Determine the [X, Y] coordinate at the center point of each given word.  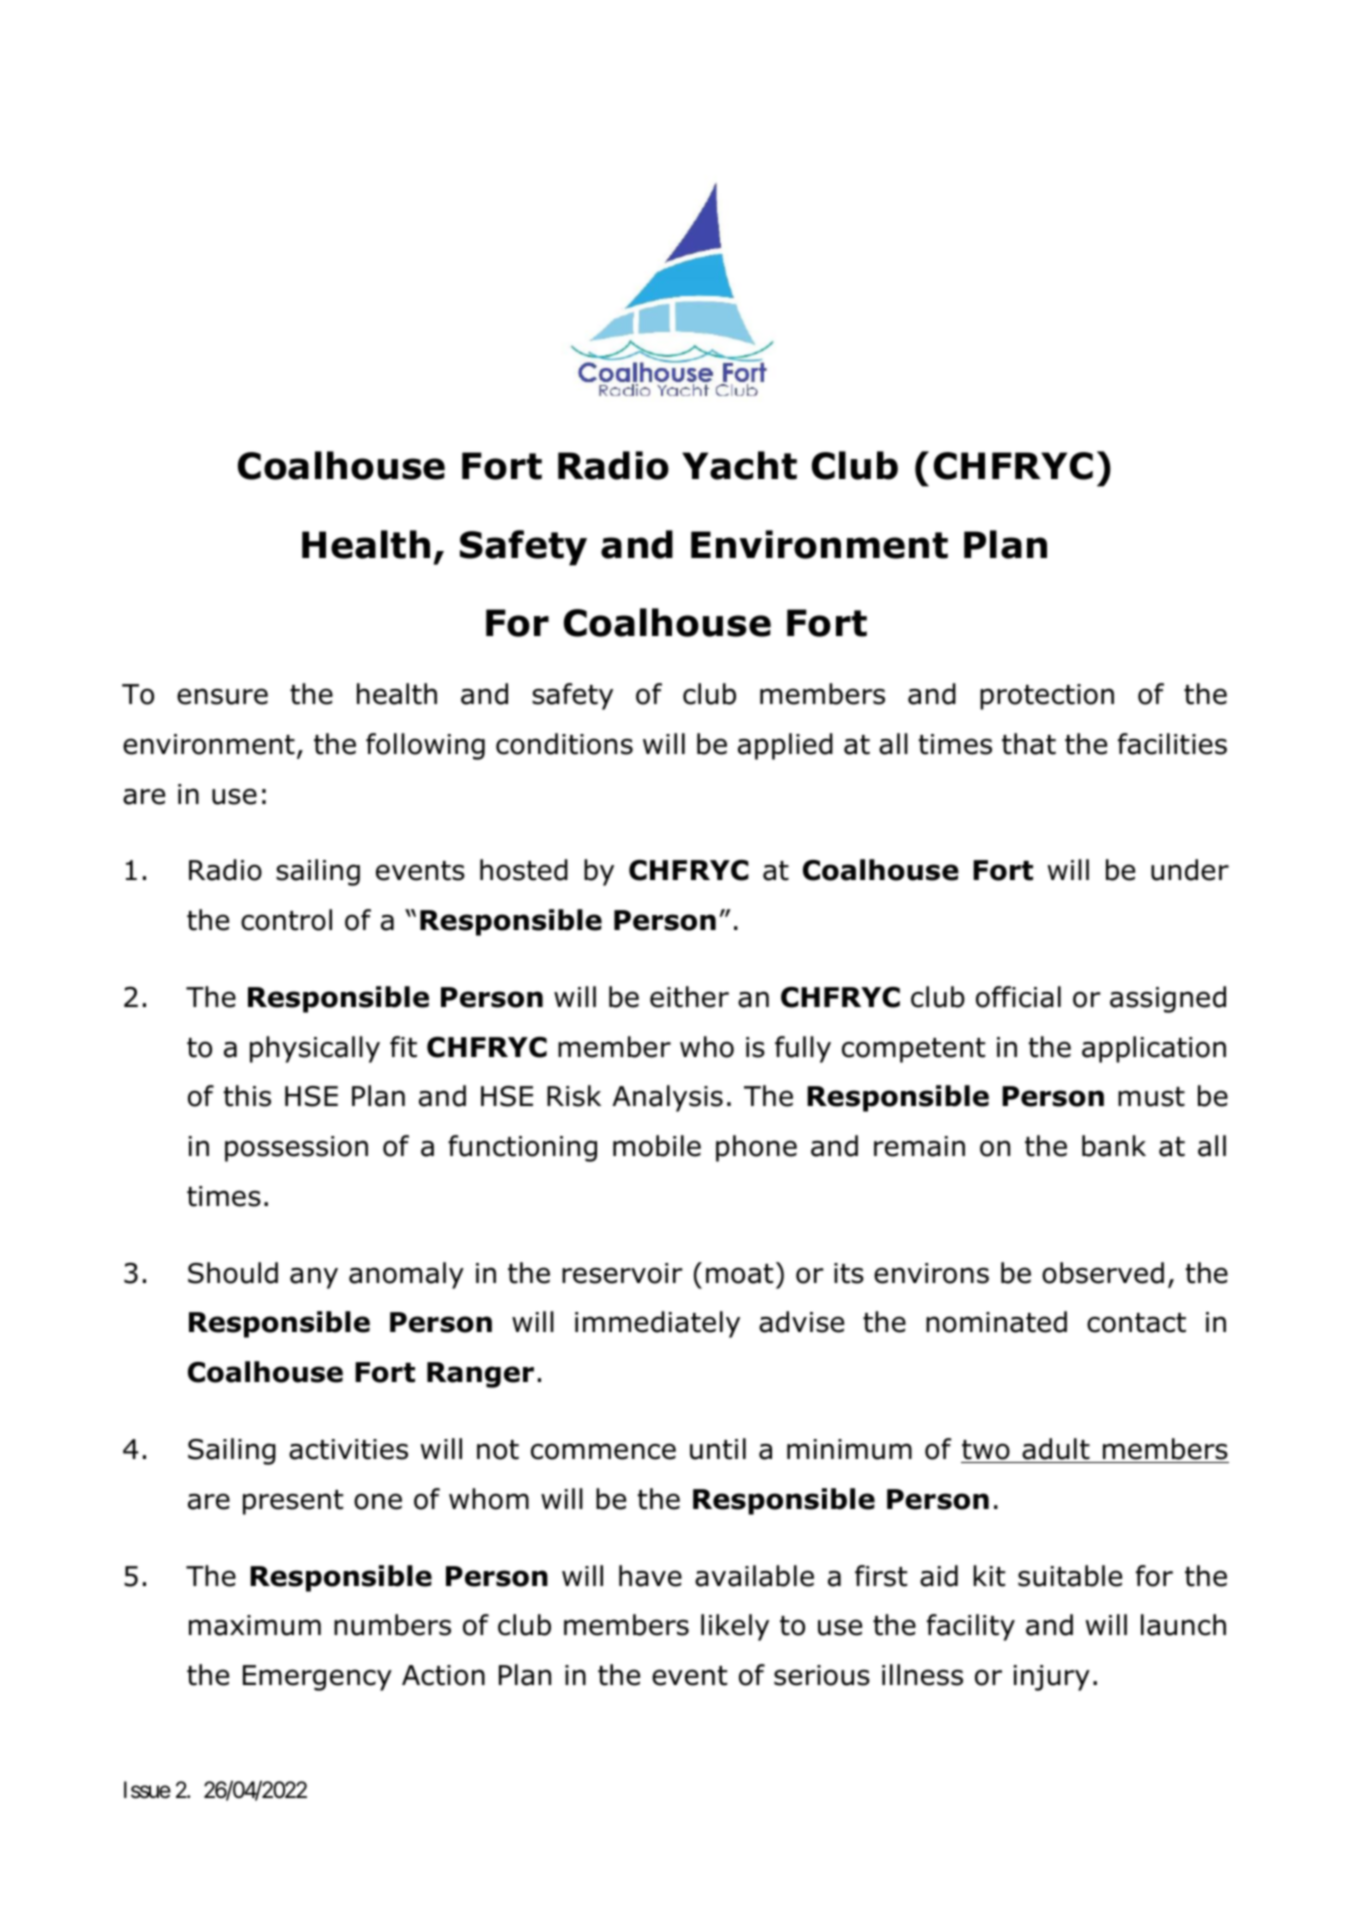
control [286, 920]
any [314, 1278]
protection [1047, 697]
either [689, 997]
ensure [222, 696]
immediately [657, 1324]
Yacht [739, 465]
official [1018, 997]
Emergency [317, 1678]
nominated [996, 1322]
